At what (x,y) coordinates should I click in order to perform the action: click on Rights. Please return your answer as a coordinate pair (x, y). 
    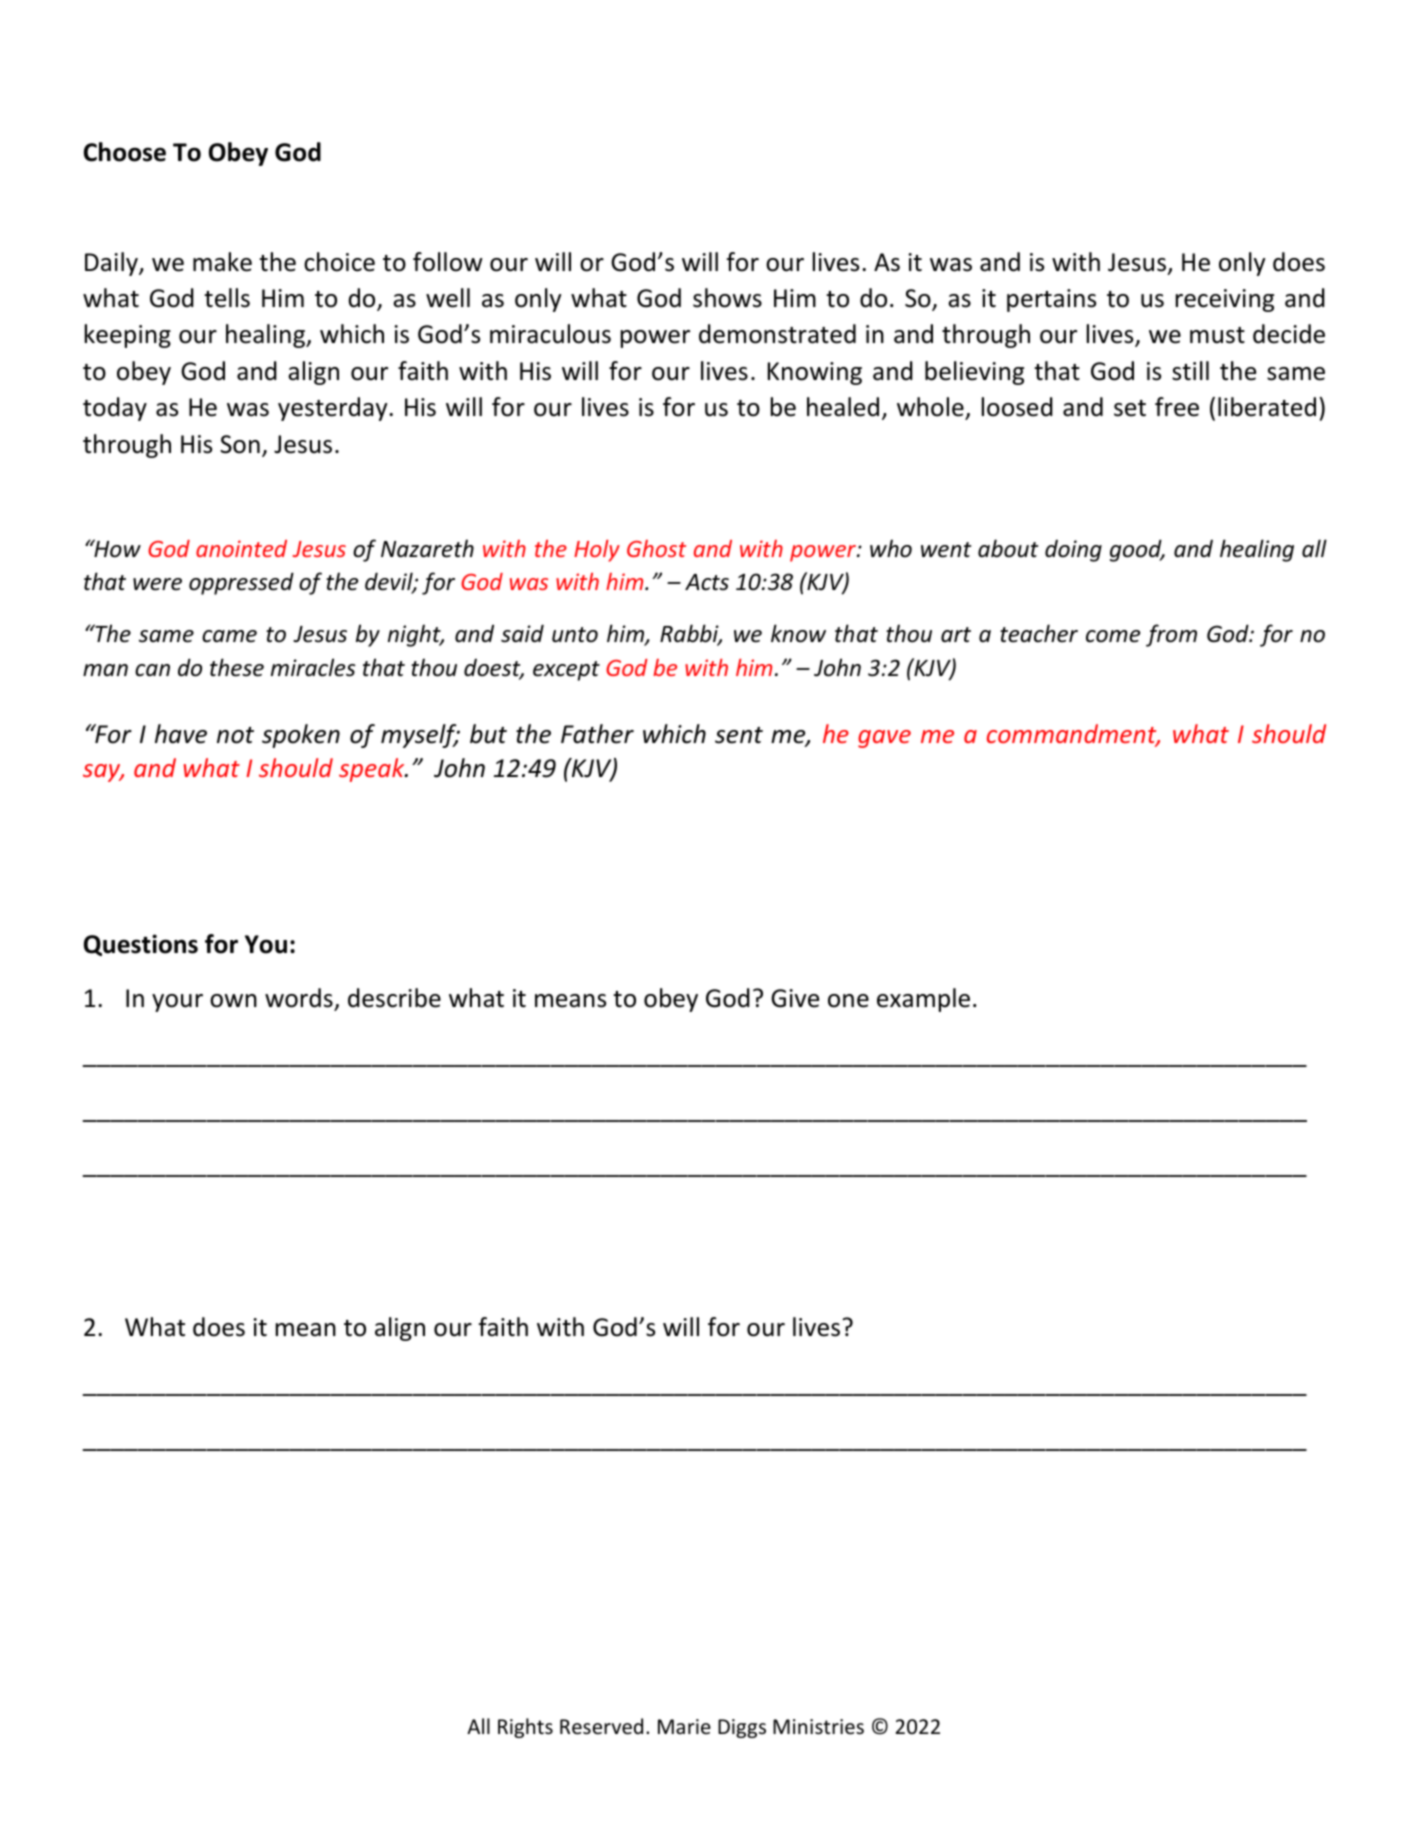
    Looking at the image, I should click on (525, 1728).
